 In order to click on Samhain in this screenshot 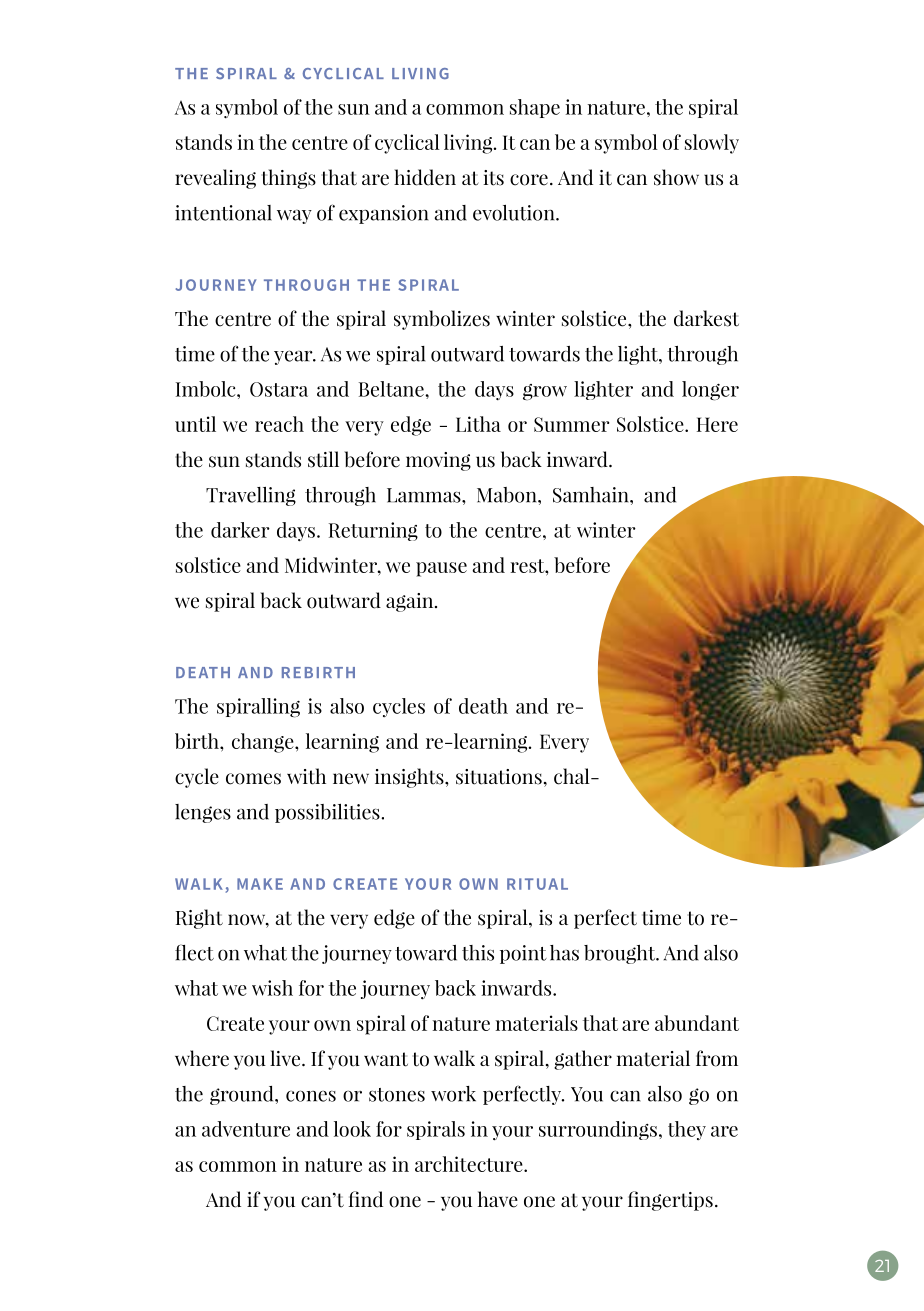, I will do `click(592, 495)`.
